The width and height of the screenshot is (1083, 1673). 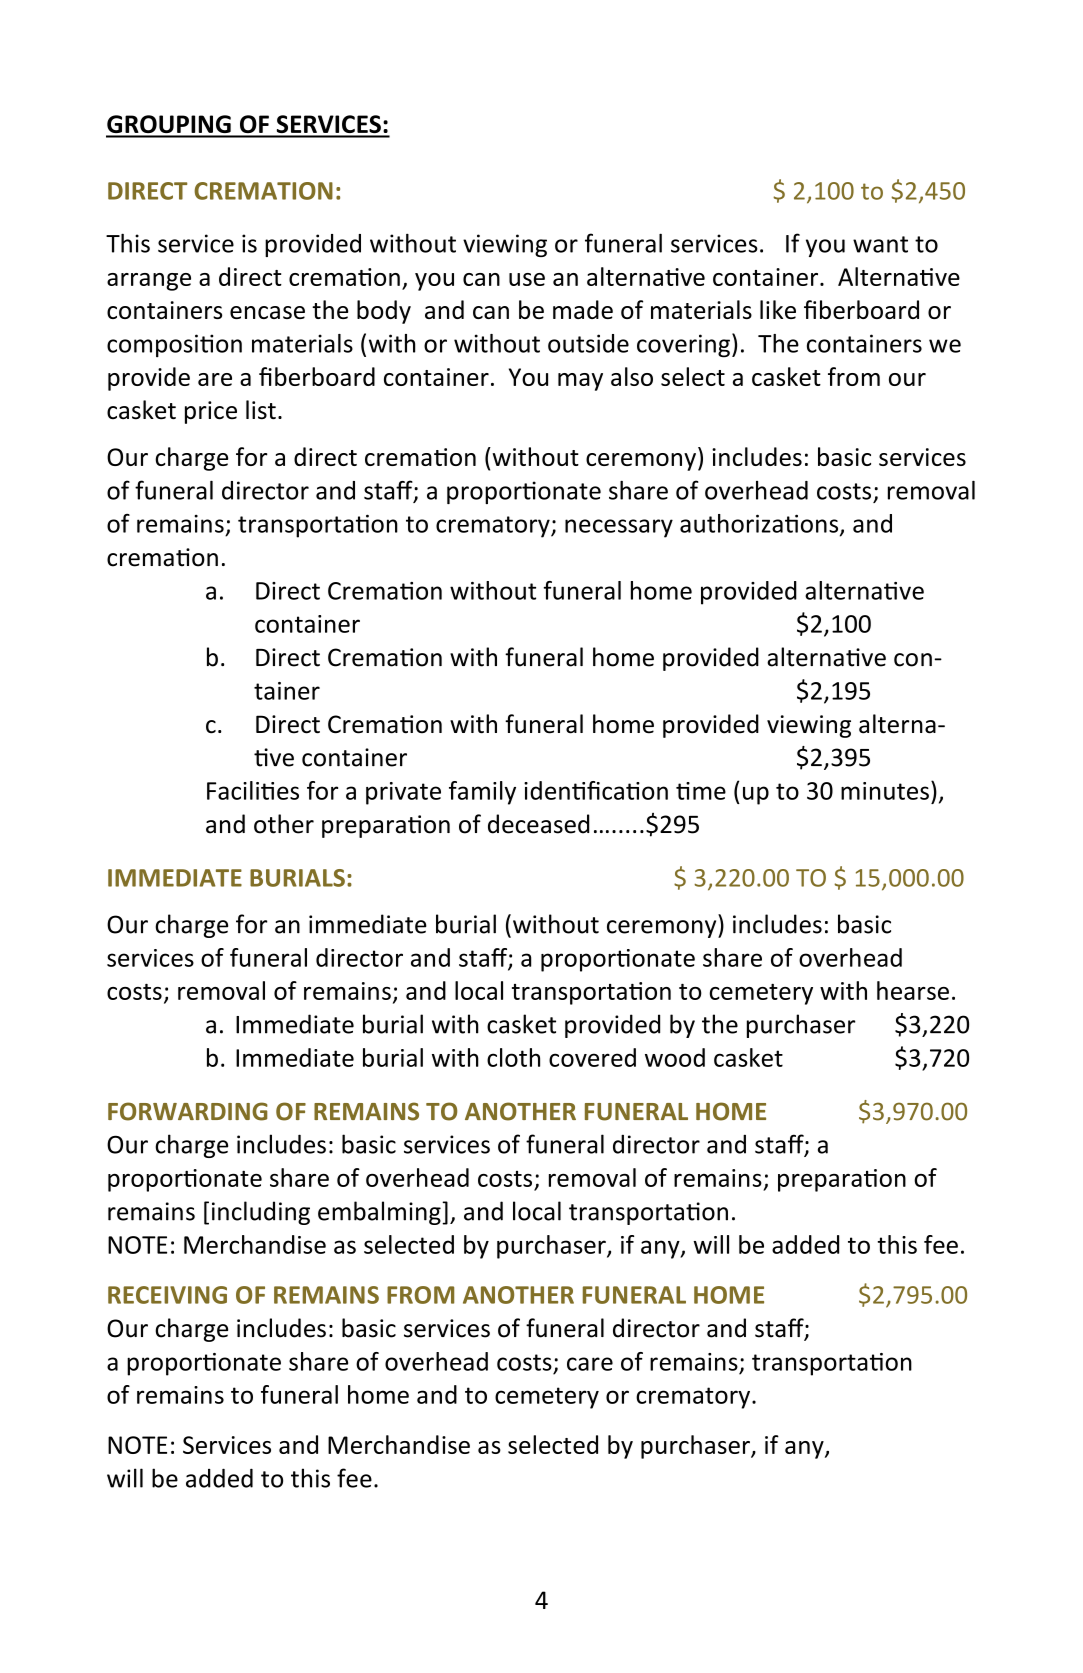 What do you see at coordinates (778, 309) in the screenshot?
I see `like` at bounding box center [778, 309].
